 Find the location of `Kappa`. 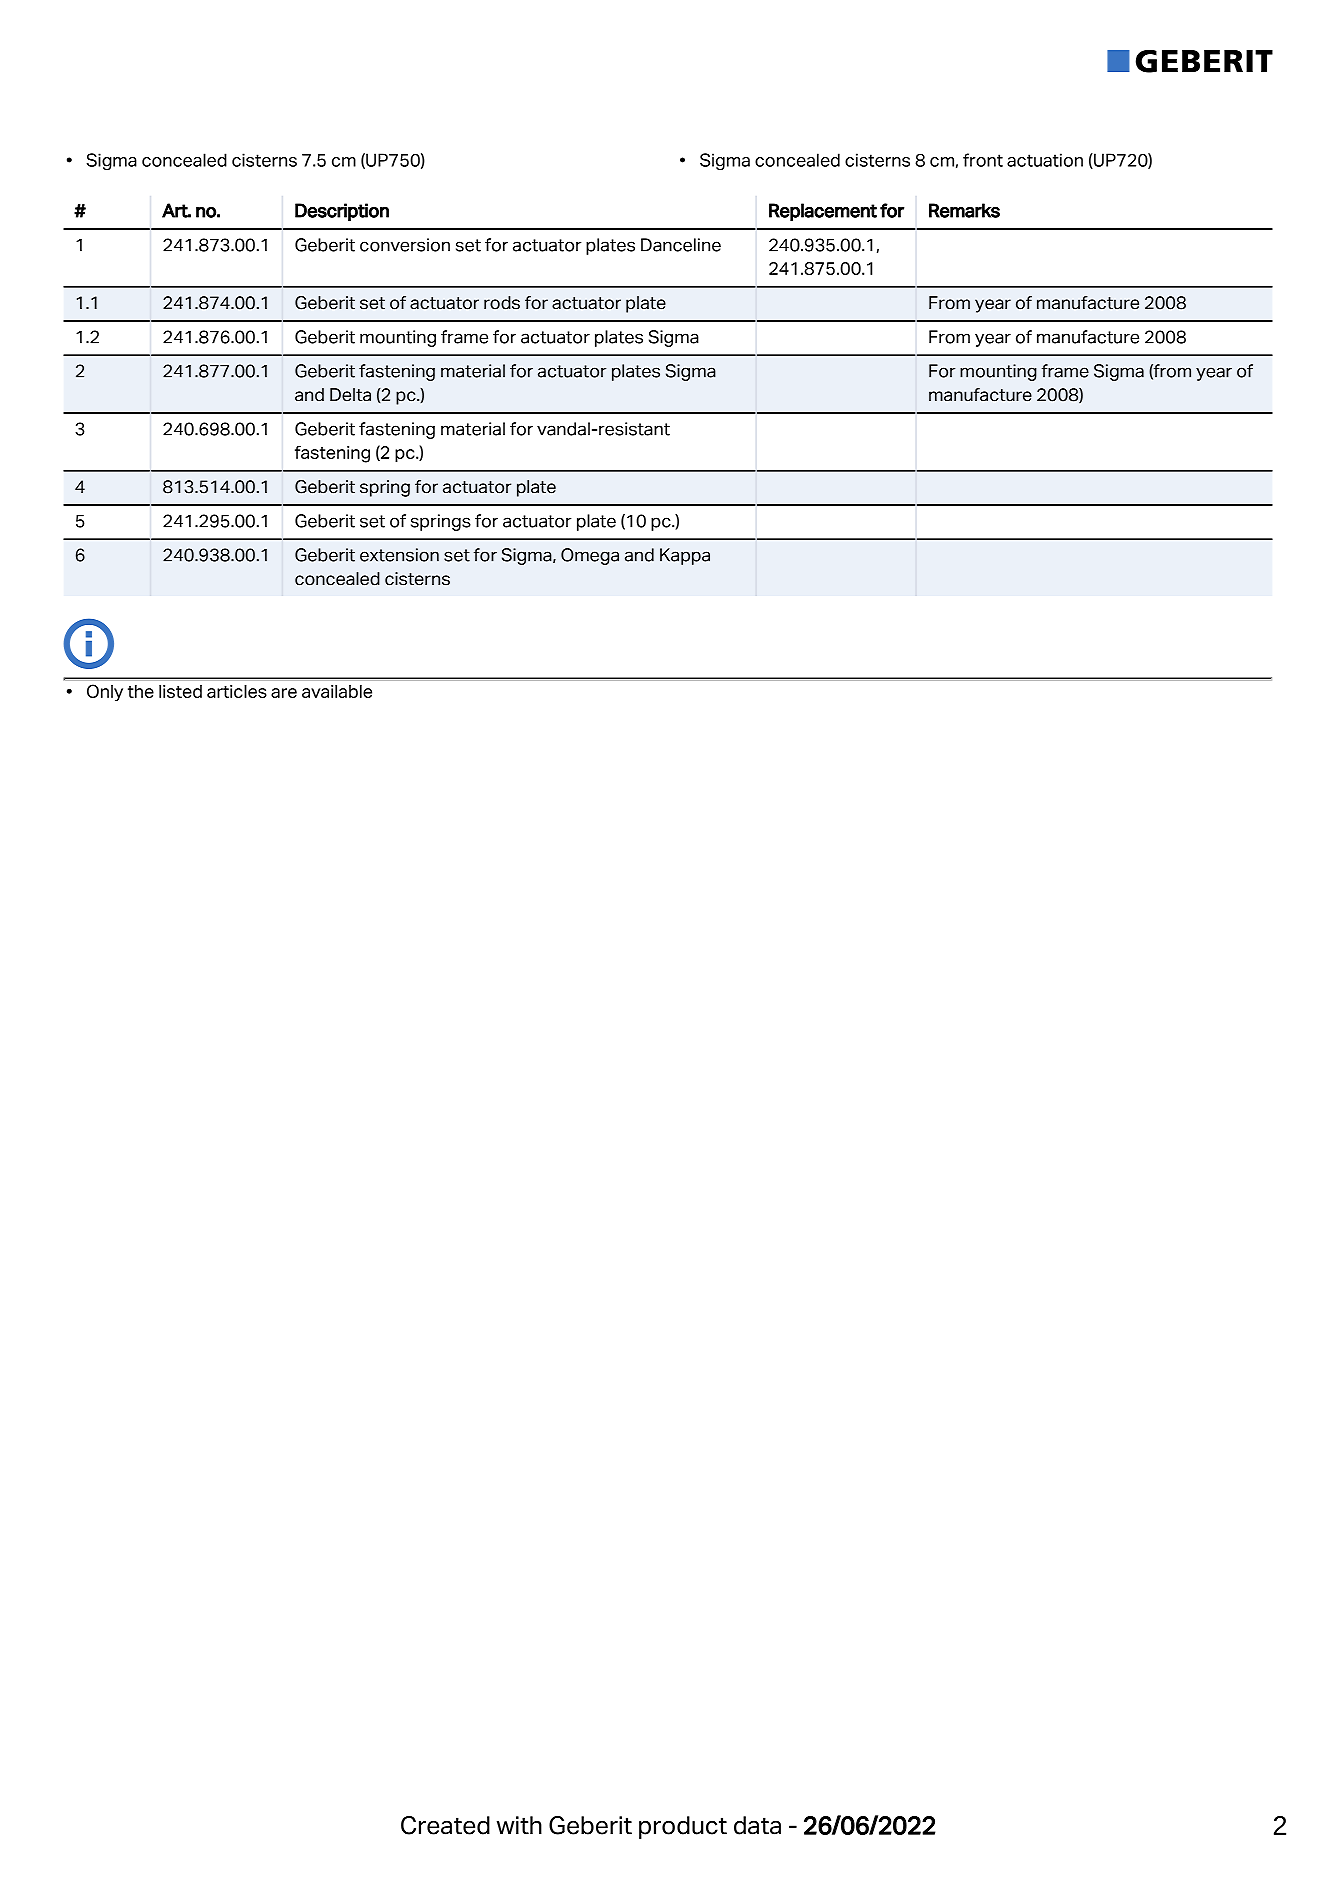

Kappa is located at coordinates (685, 556).
